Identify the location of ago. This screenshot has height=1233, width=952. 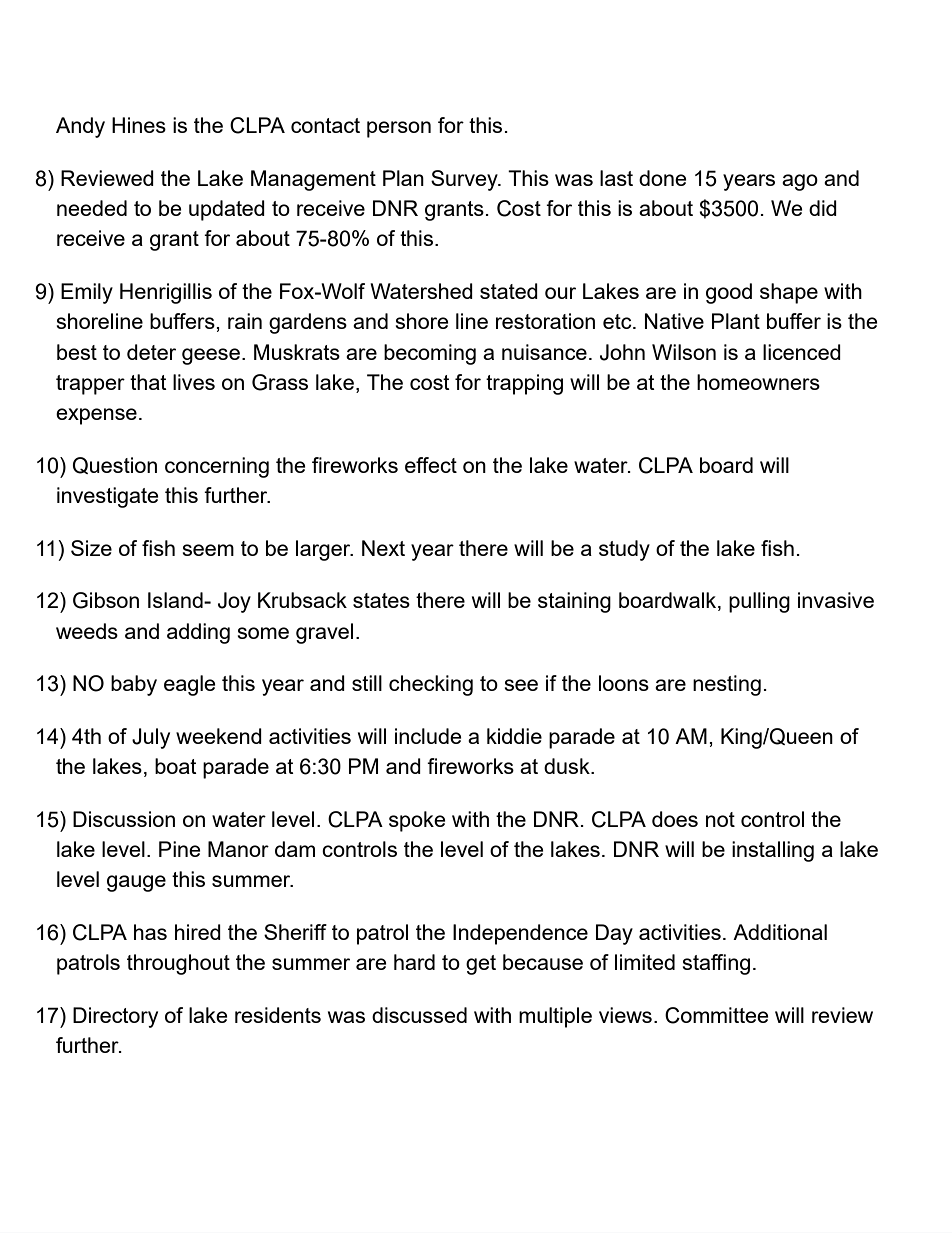
(800, 182).
